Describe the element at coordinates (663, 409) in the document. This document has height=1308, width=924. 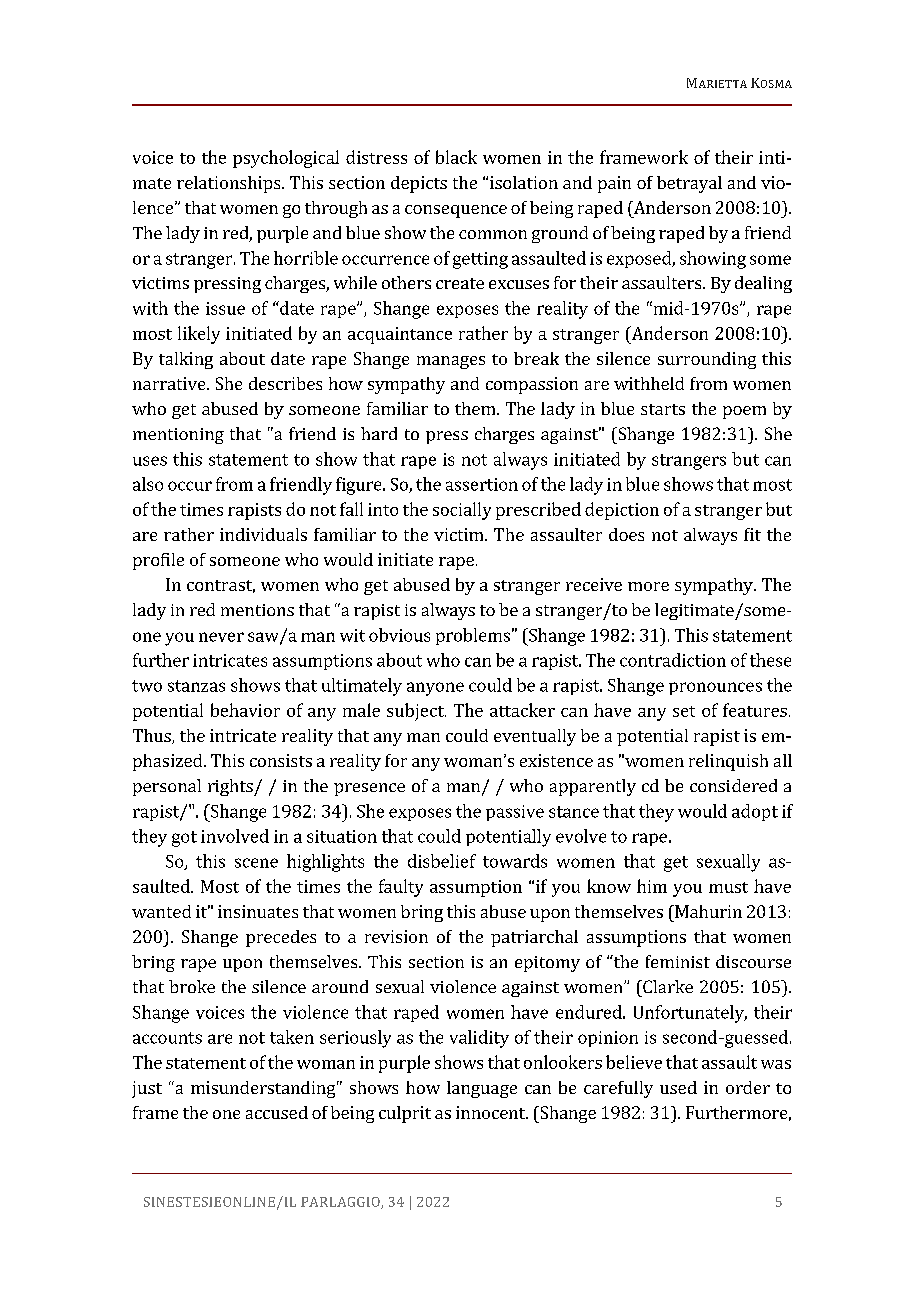
I see `starts` at that location.
